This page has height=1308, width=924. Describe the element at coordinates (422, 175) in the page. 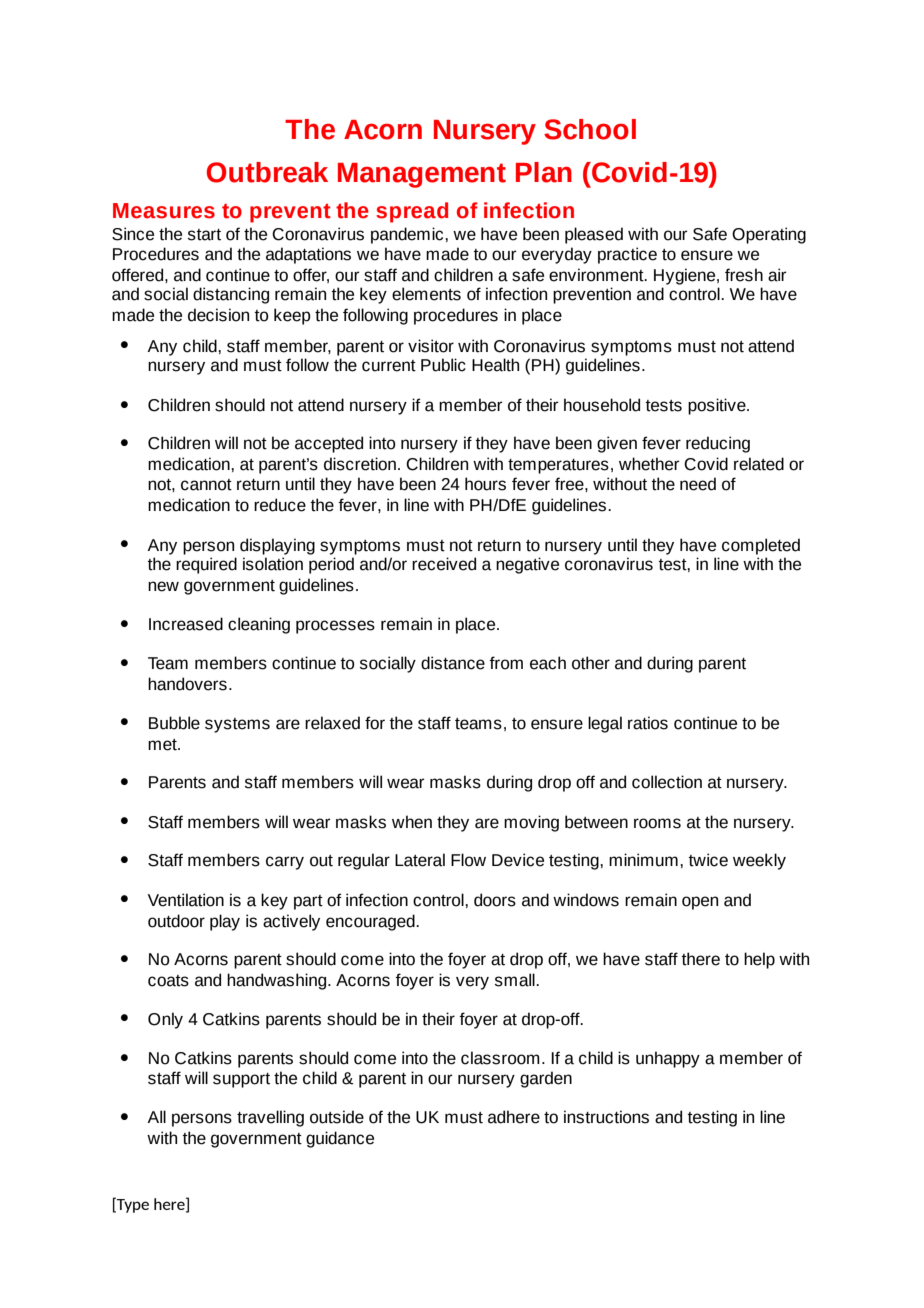

I see `Management` at that location.
